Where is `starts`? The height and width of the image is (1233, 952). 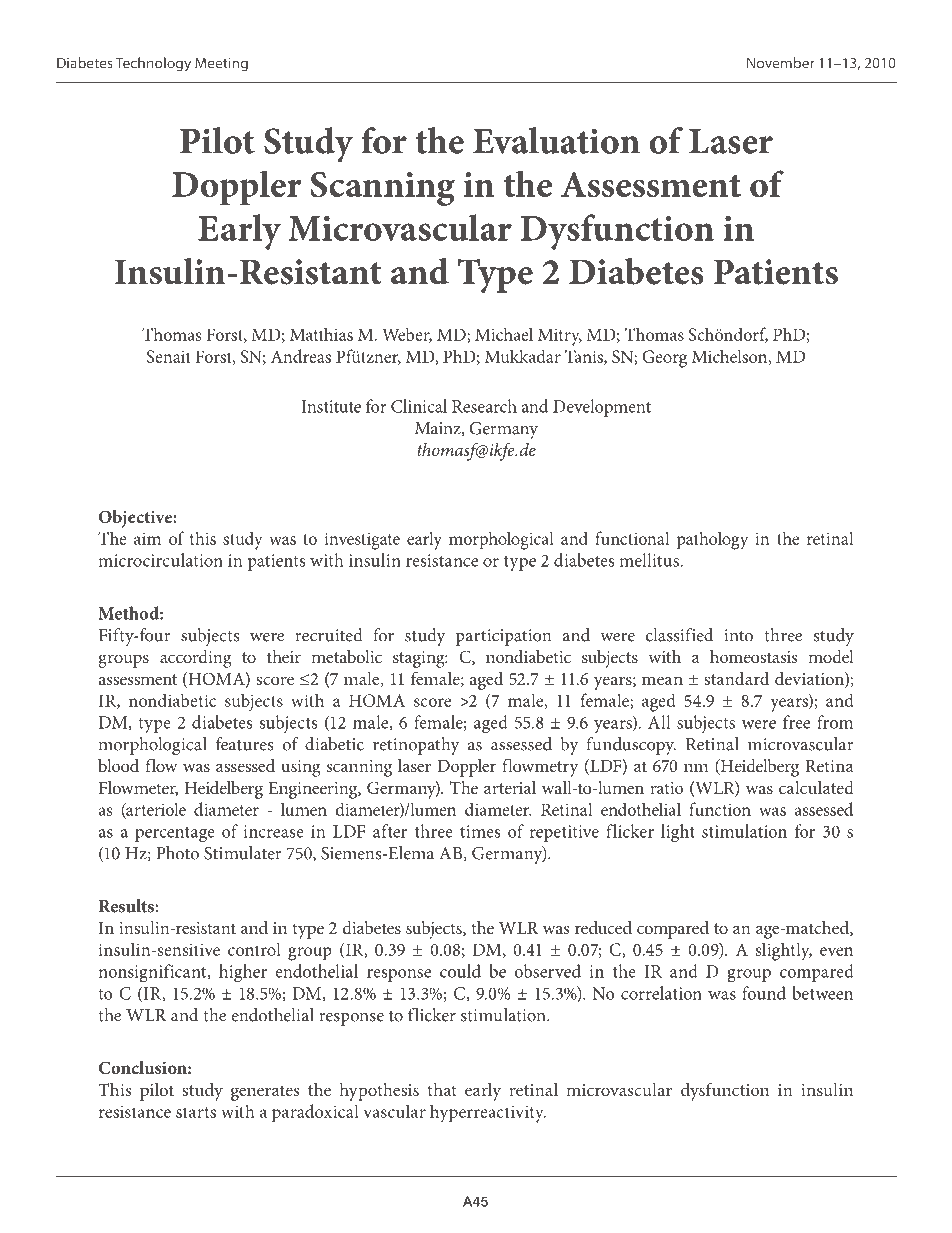
starts is located at coordinates (196, 1112).
